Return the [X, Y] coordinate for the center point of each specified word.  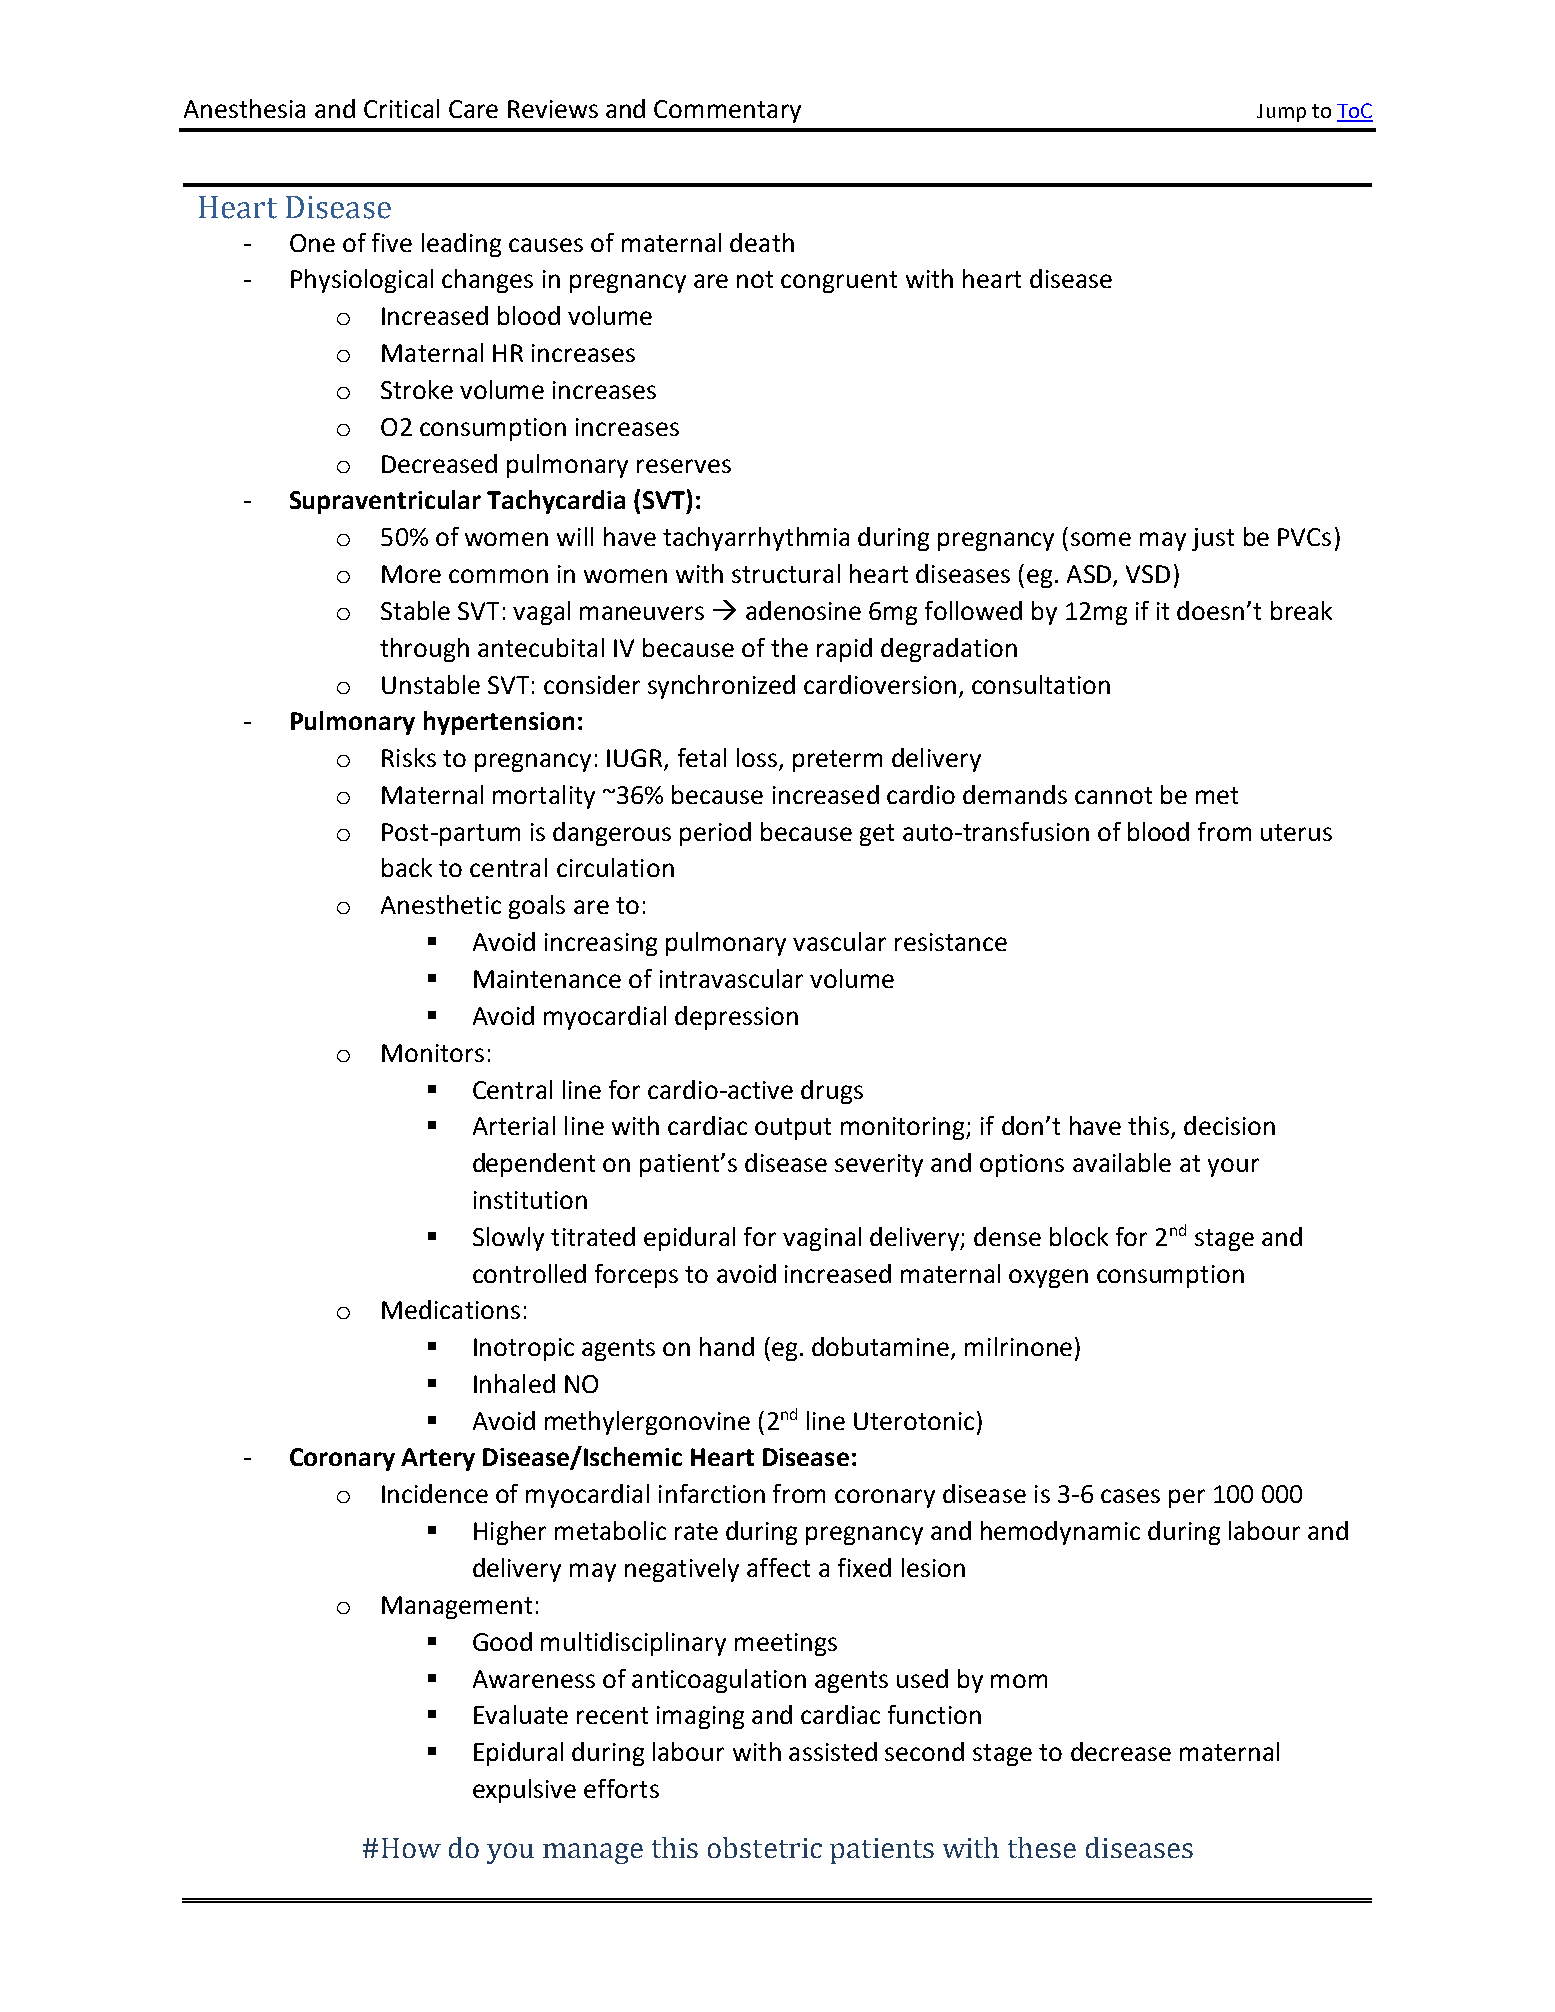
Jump [1281, 113]
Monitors [433, 1053]
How [411, 1848]
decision [1229, 1125]
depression [736, 1018]
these [1042, 1847]
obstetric [765, 1847]
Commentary [727, 111]
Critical [401, 108]
